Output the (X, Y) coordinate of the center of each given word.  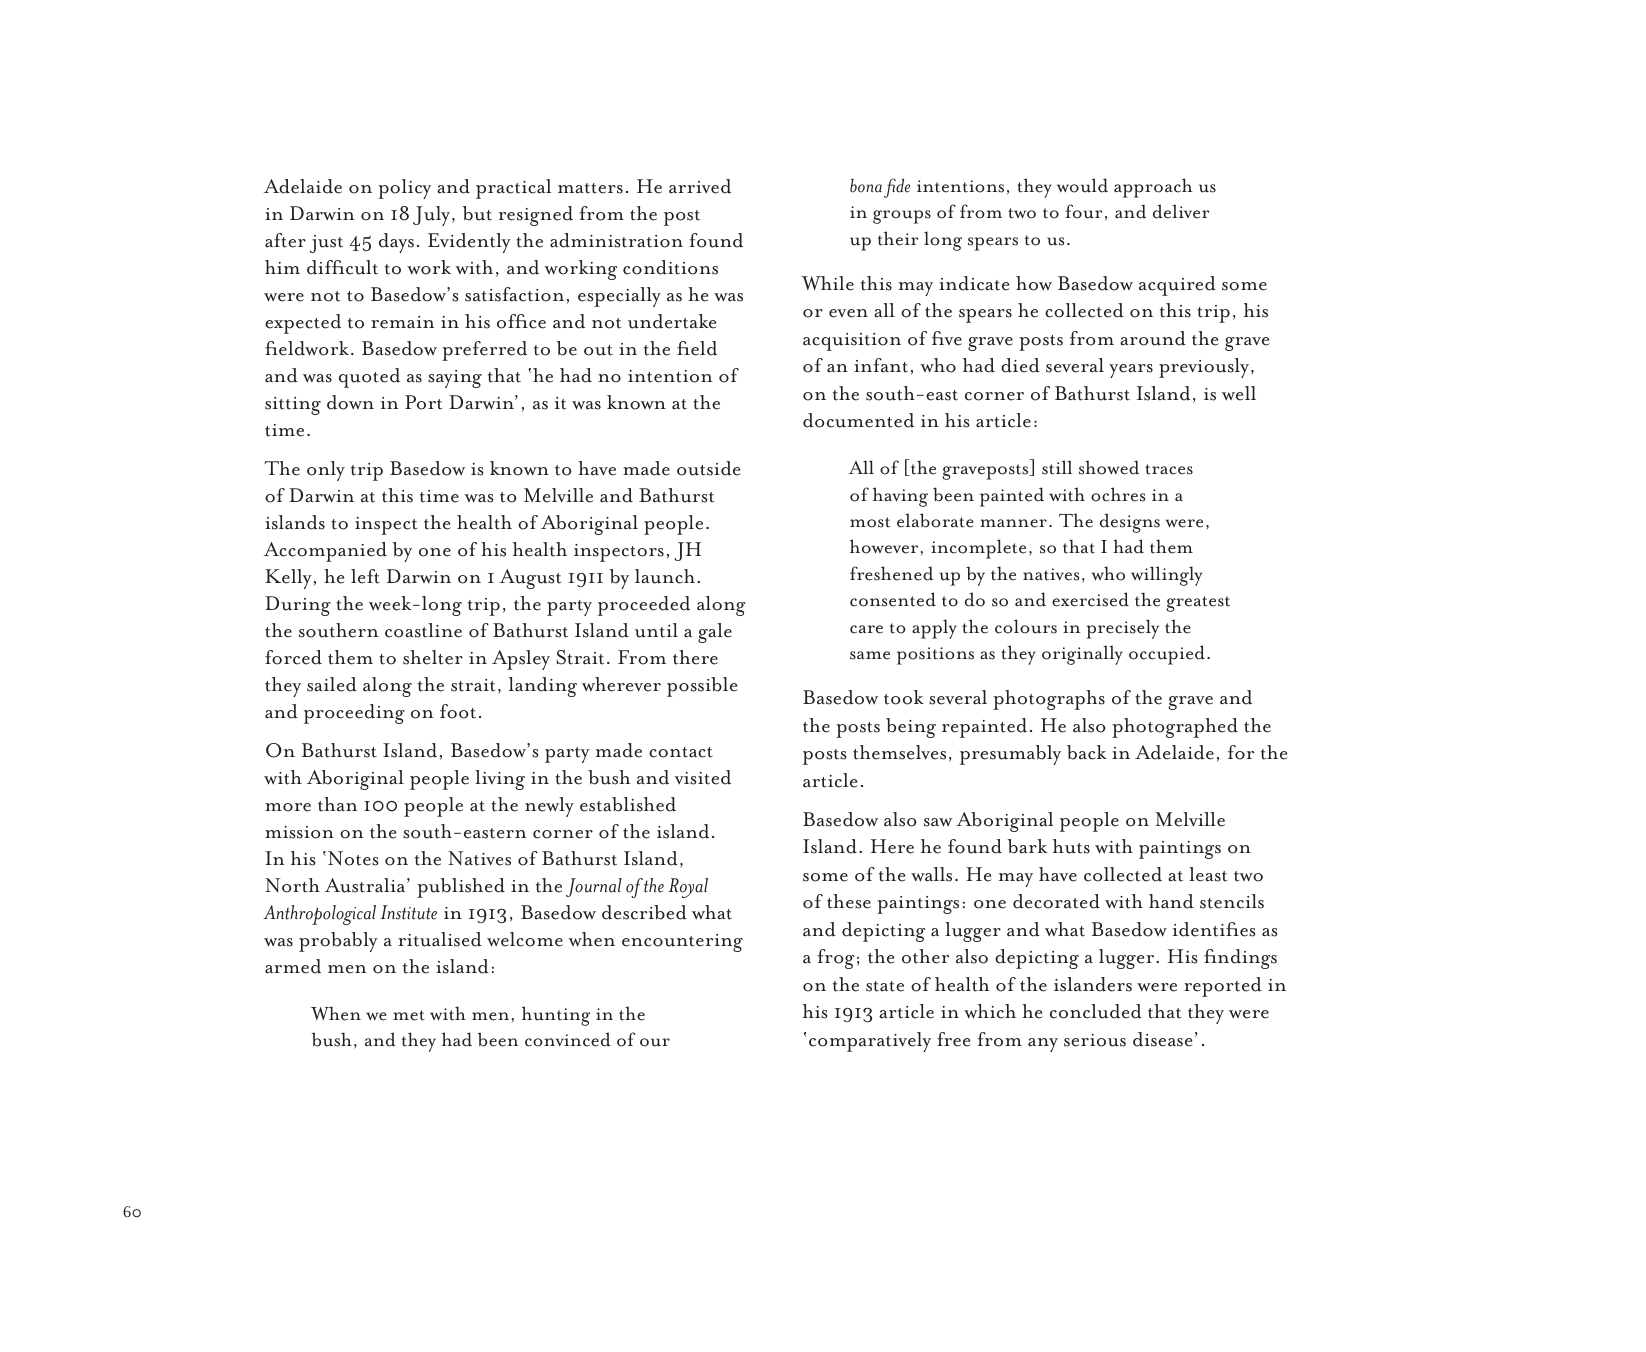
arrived (700, 186)
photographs (1049, 700)
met (409, 1015)
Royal (688, 888)
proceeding (354, 714)
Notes (353, 858)
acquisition (852, 342)
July (433, 216)
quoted (369, 378)
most (870, 522)
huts (1071, 846)
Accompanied (325, 552)
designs (1130, 523)
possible (702, 687)
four (1084, 211)
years (1131, 371)
